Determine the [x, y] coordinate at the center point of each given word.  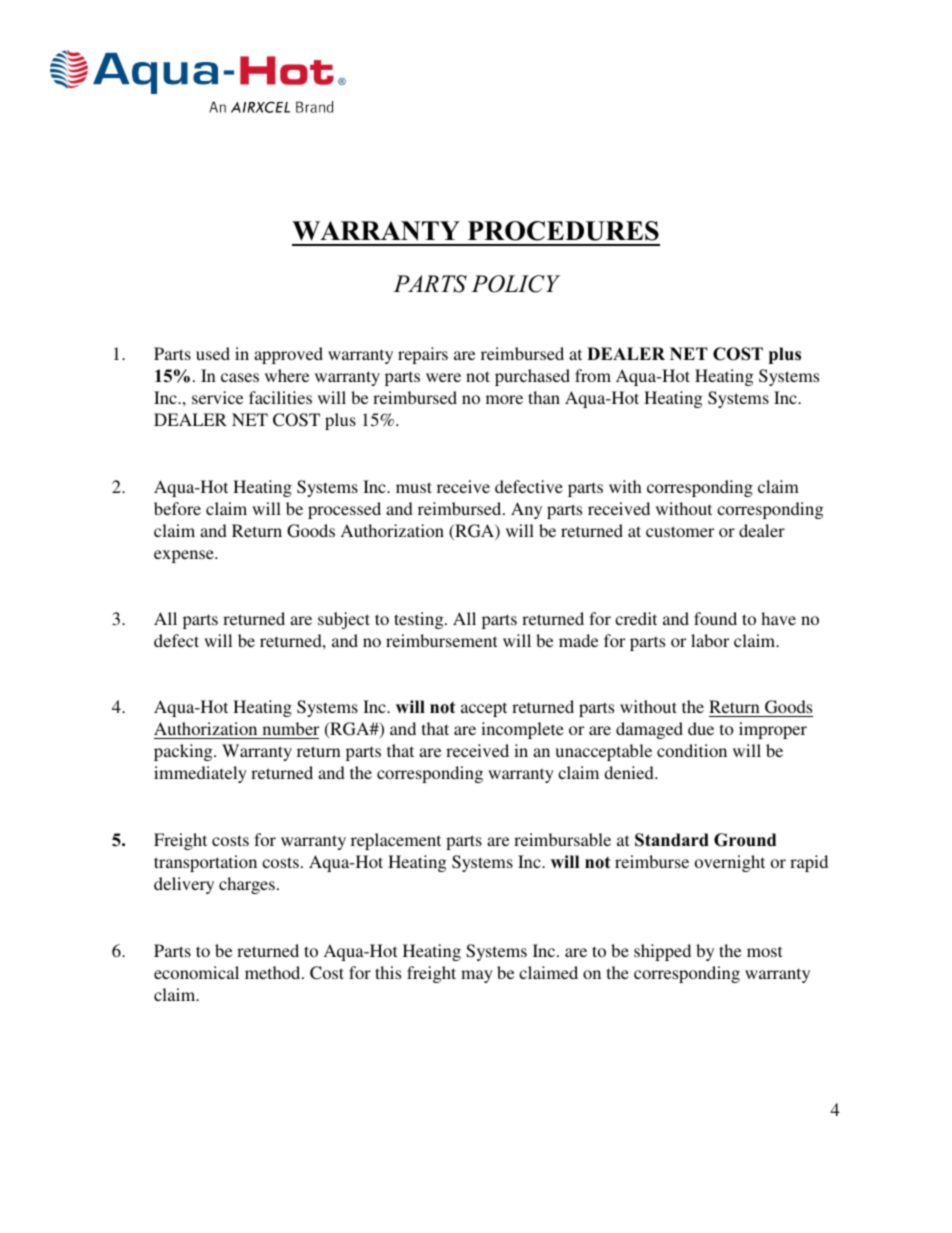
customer [680, 531]
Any [526, 510]
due [701, 728]
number [289, 730]
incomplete [522, 730]
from [593, 375]
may [477, 976]
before [177, 508]
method [274, 972]
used [213, 353]
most [764, 951]
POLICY [515, 284]
